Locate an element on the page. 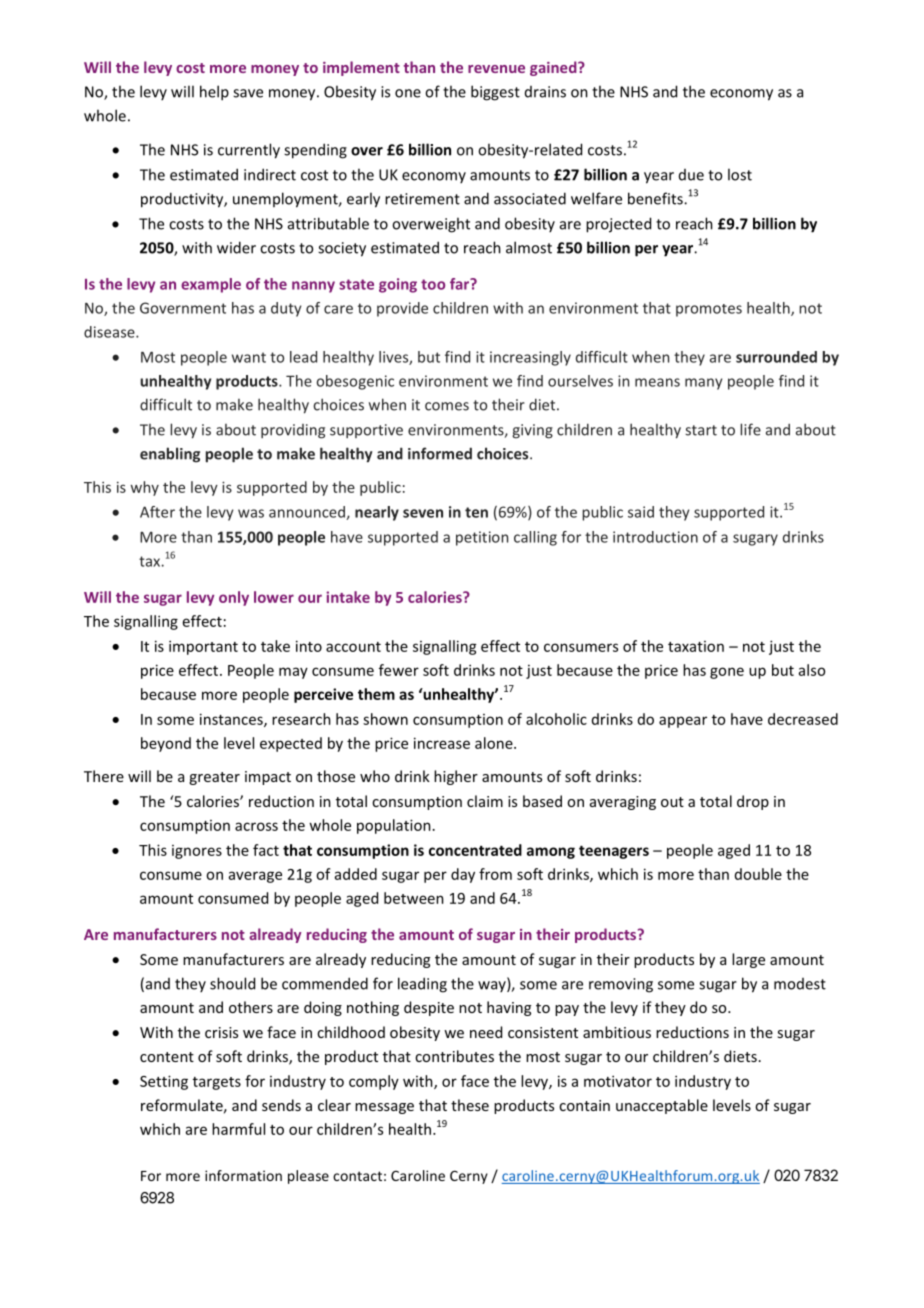  help is located at coordinates (214, 93).
